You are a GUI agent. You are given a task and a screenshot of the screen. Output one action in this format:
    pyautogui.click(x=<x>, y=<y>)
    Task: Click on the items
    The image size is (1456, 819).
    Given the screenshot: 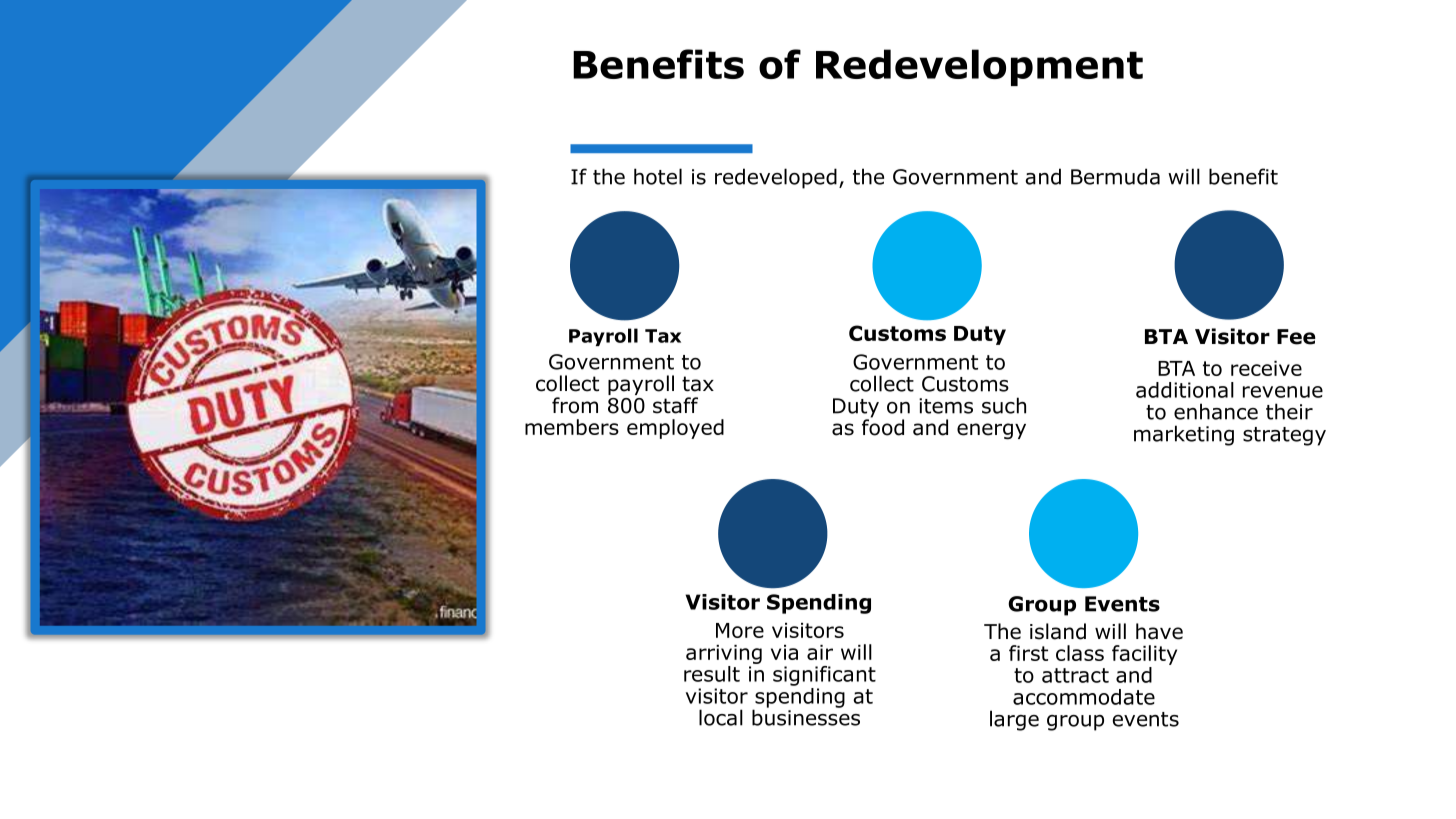 What is the action you would take?
    pyautogui.click(x=946, y=406)
